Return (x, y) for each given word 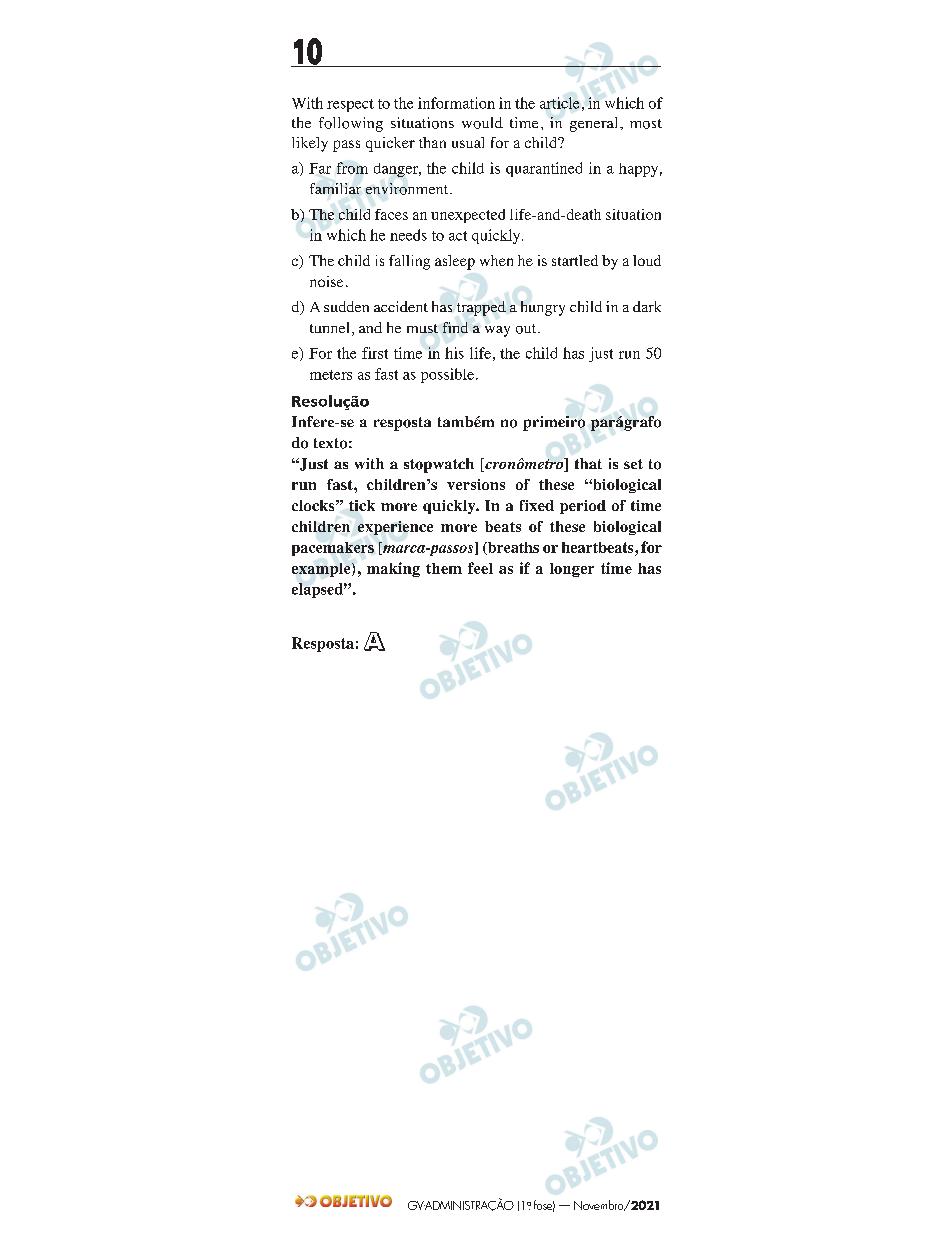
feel (480, 568)
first (375, 353)
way (497, 331)
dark (647, 306)
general (595, 124)
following (351, 124)
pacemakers (333, 549)
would (482, 123)
